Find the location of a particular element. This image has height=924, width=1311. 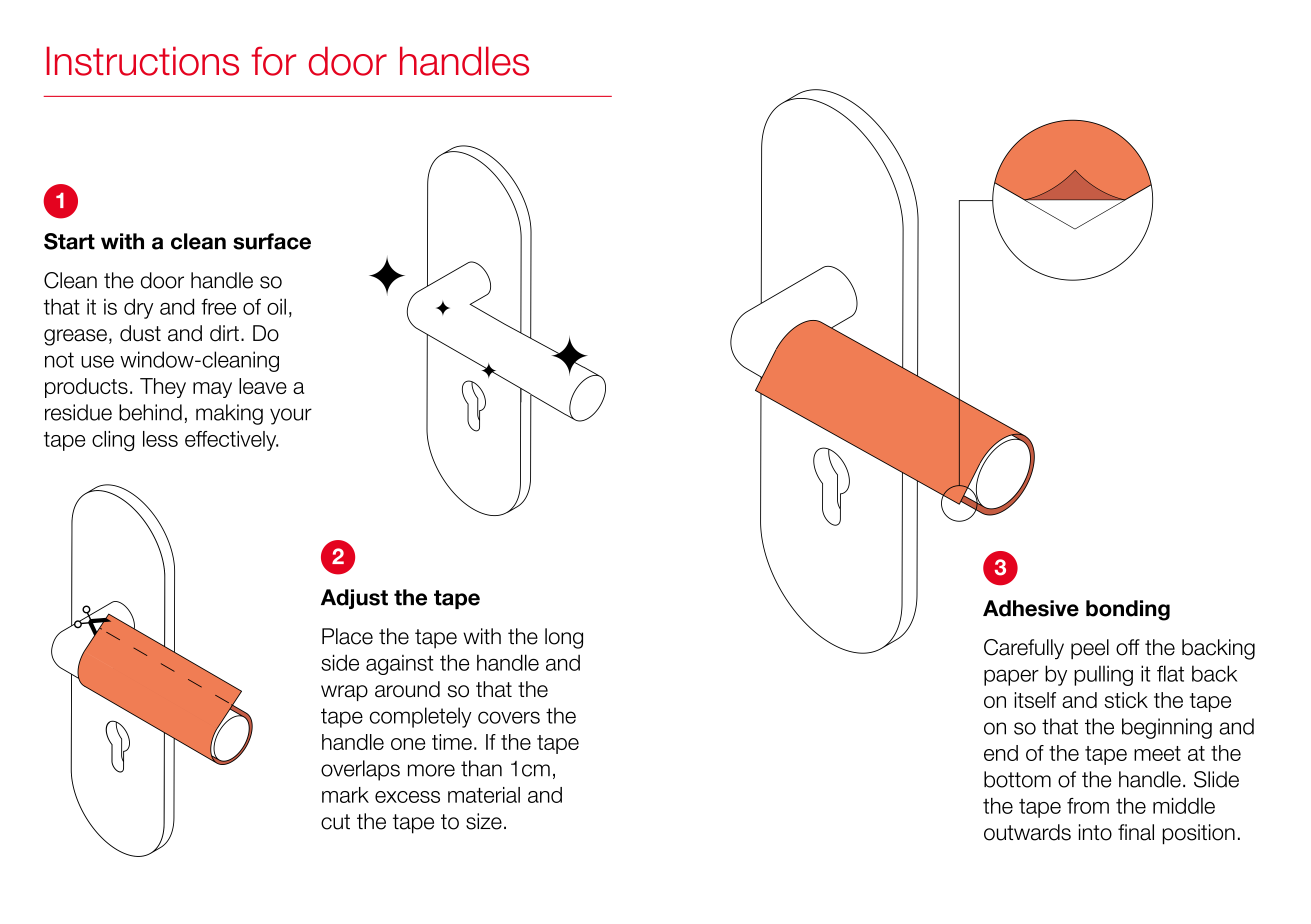

Instructions is located at coordinates (143, 61).
